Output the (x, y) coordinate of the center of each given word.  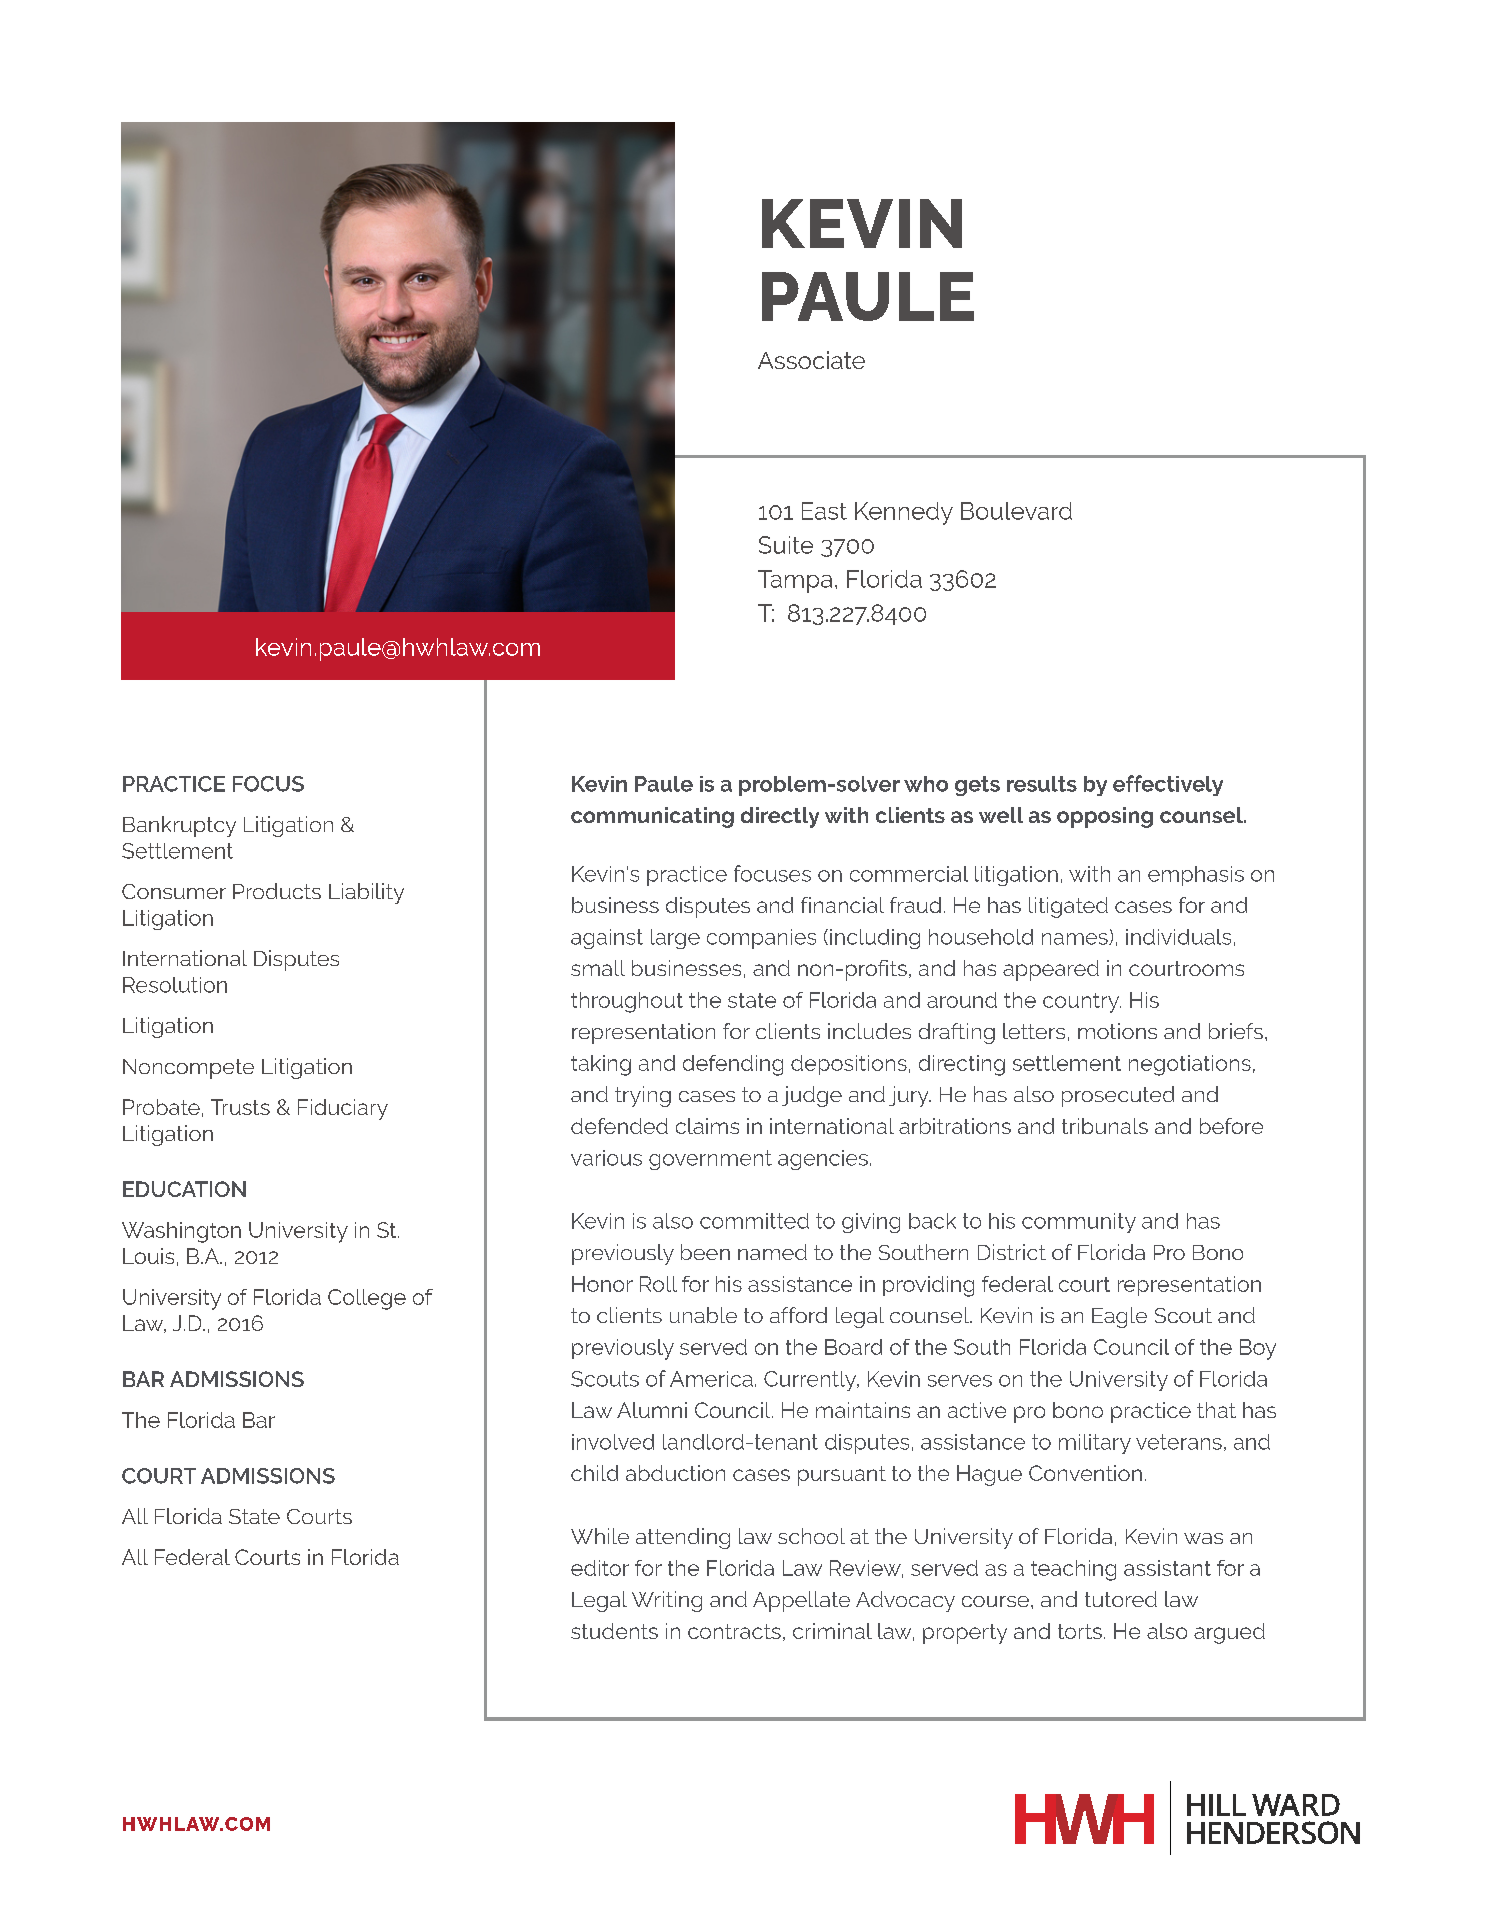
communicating (652, 817)
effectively (1168, 785)
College (367, 1299)
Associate (811, 360)
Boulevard (1016, 511)
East (824, 511)
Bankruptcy (179, 826)
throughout (627, 1002)
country (1082, 1003)
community (1079, 1223)
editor (600, 1568)
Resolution (175, 985)
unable (703, 1315)
